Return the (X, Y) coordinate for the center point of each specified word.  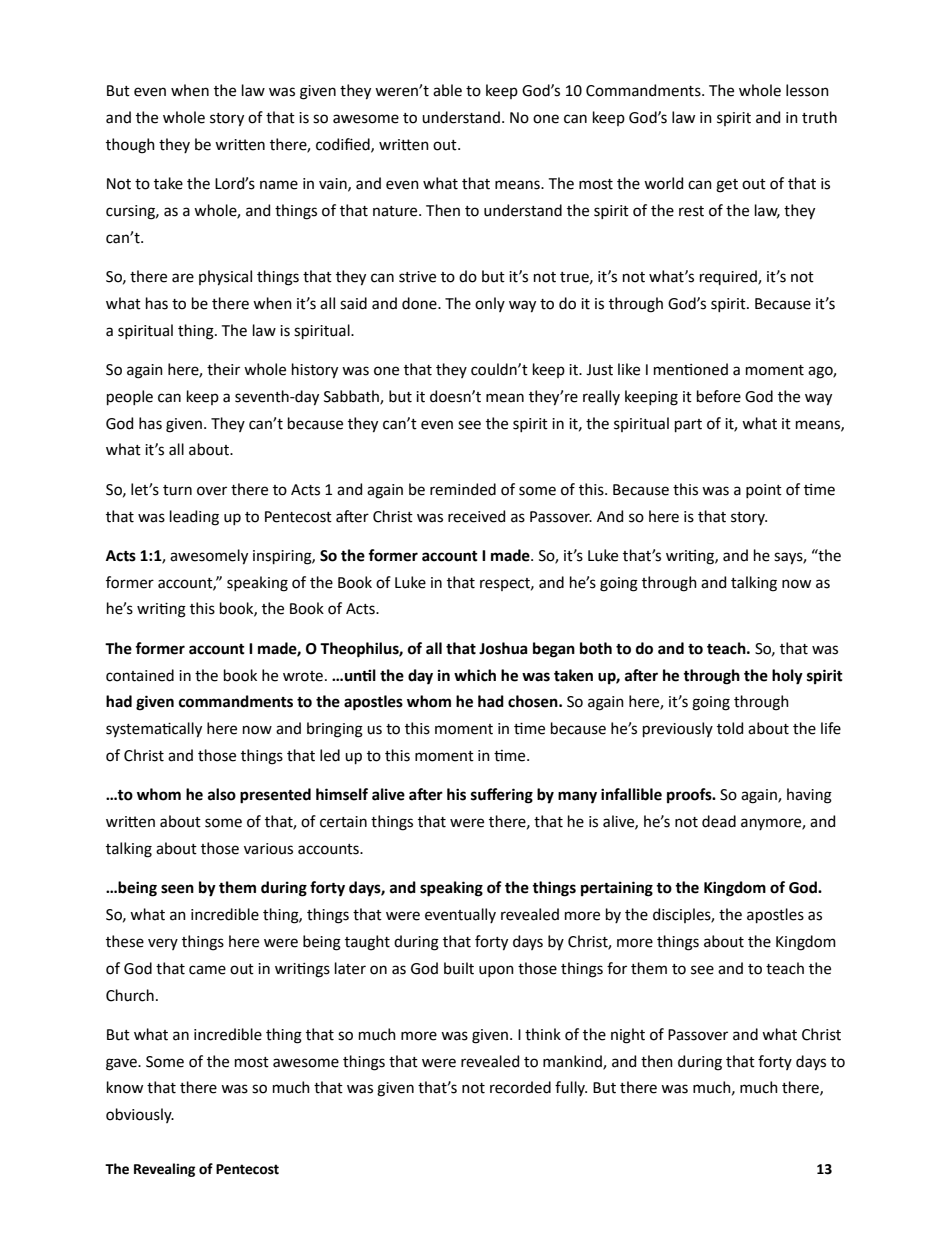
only (490, 304)
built (459, 968)
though (130, 146)
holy (787, 677)
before (719, 396)
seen (177, 889)
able (447, 90)
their (223, 369)
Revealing (164, 1170)
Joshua (503, 648)
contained (140, 675)
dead (719, 821)
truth (819, 117)
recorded (520, 1087)
